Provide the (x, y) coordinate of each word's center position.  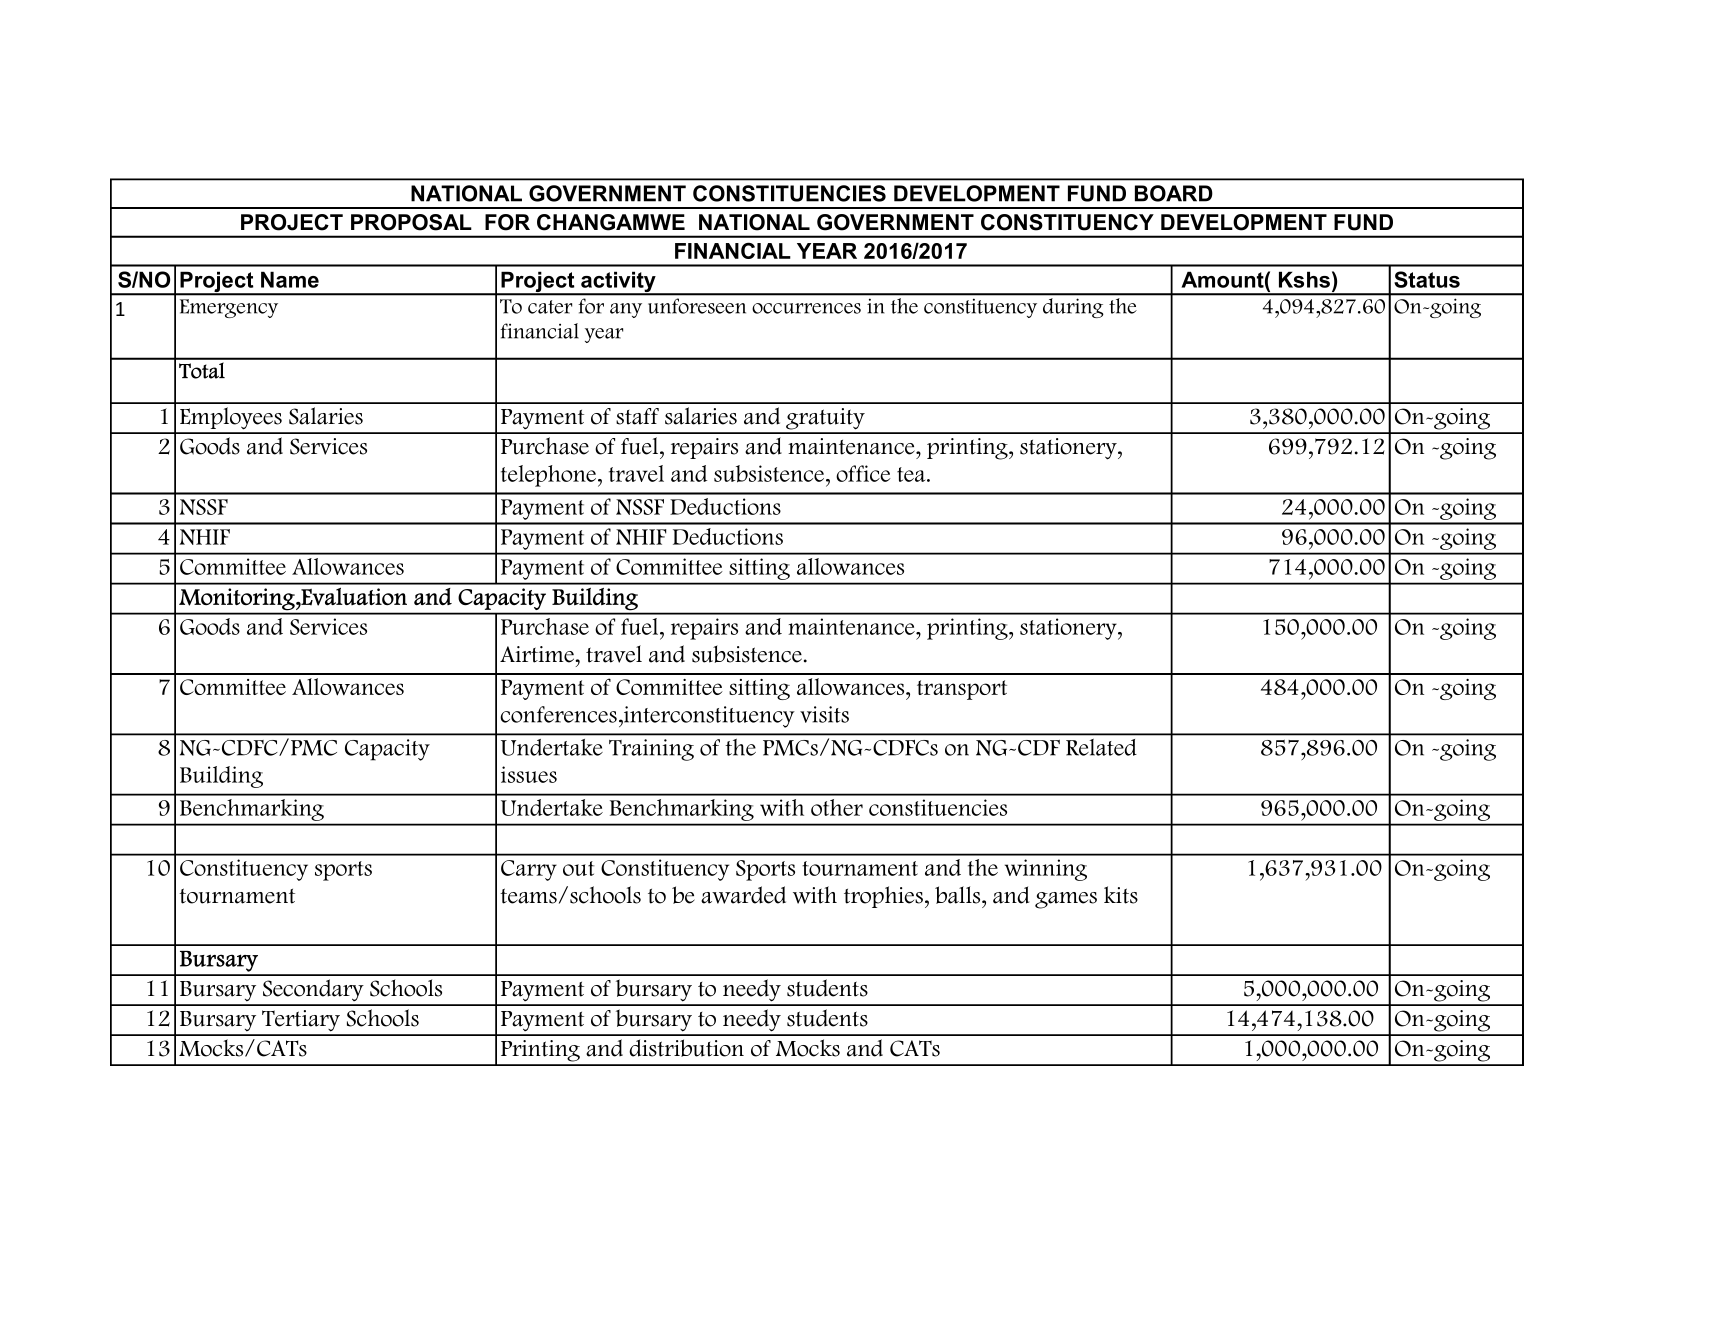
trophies (883, 897)
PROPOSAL (411, 222)
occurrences (806, 308)
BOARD (1174, 193)
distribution (686, 1048)
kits (1121, 895)
